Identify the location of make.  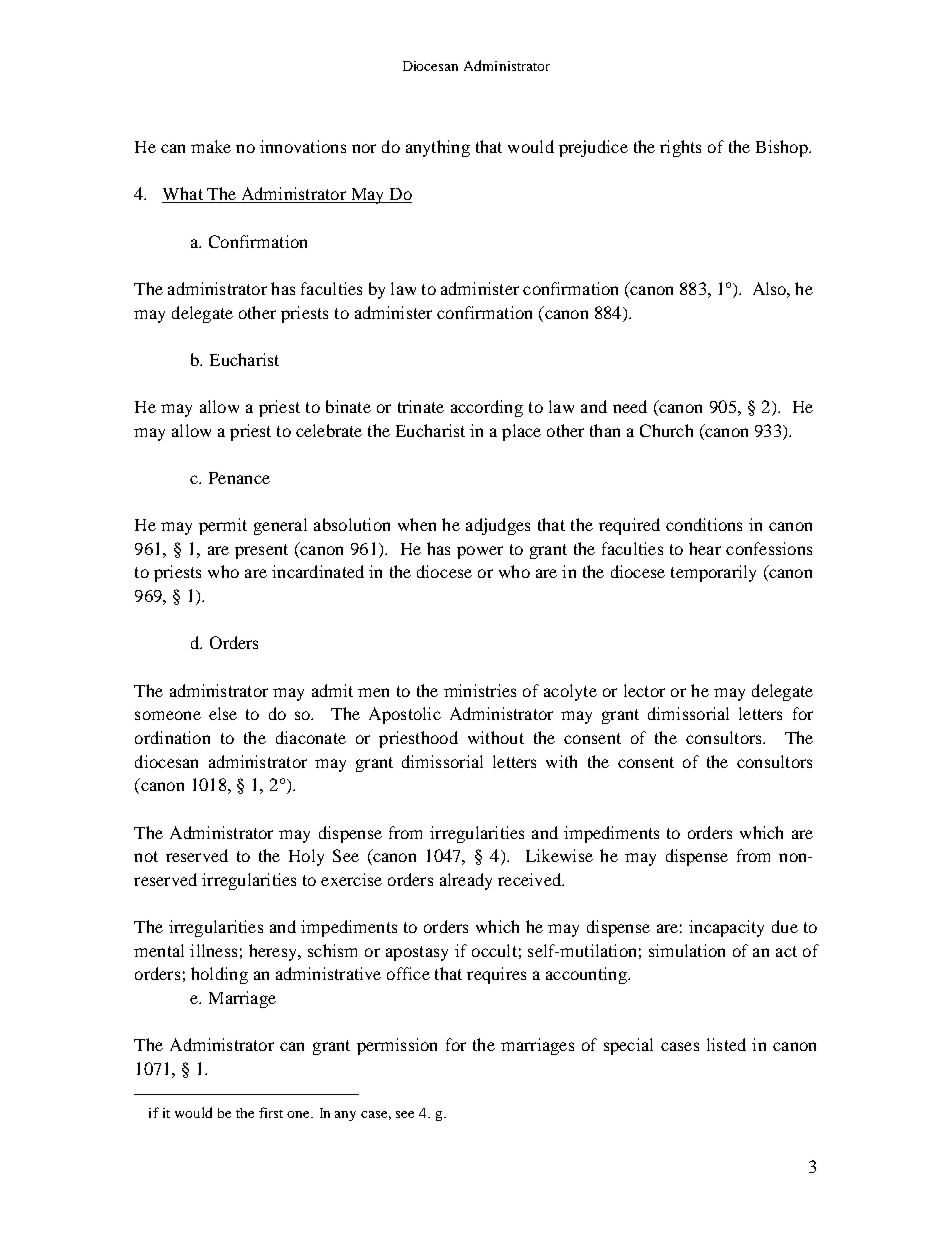
(211, 146).
